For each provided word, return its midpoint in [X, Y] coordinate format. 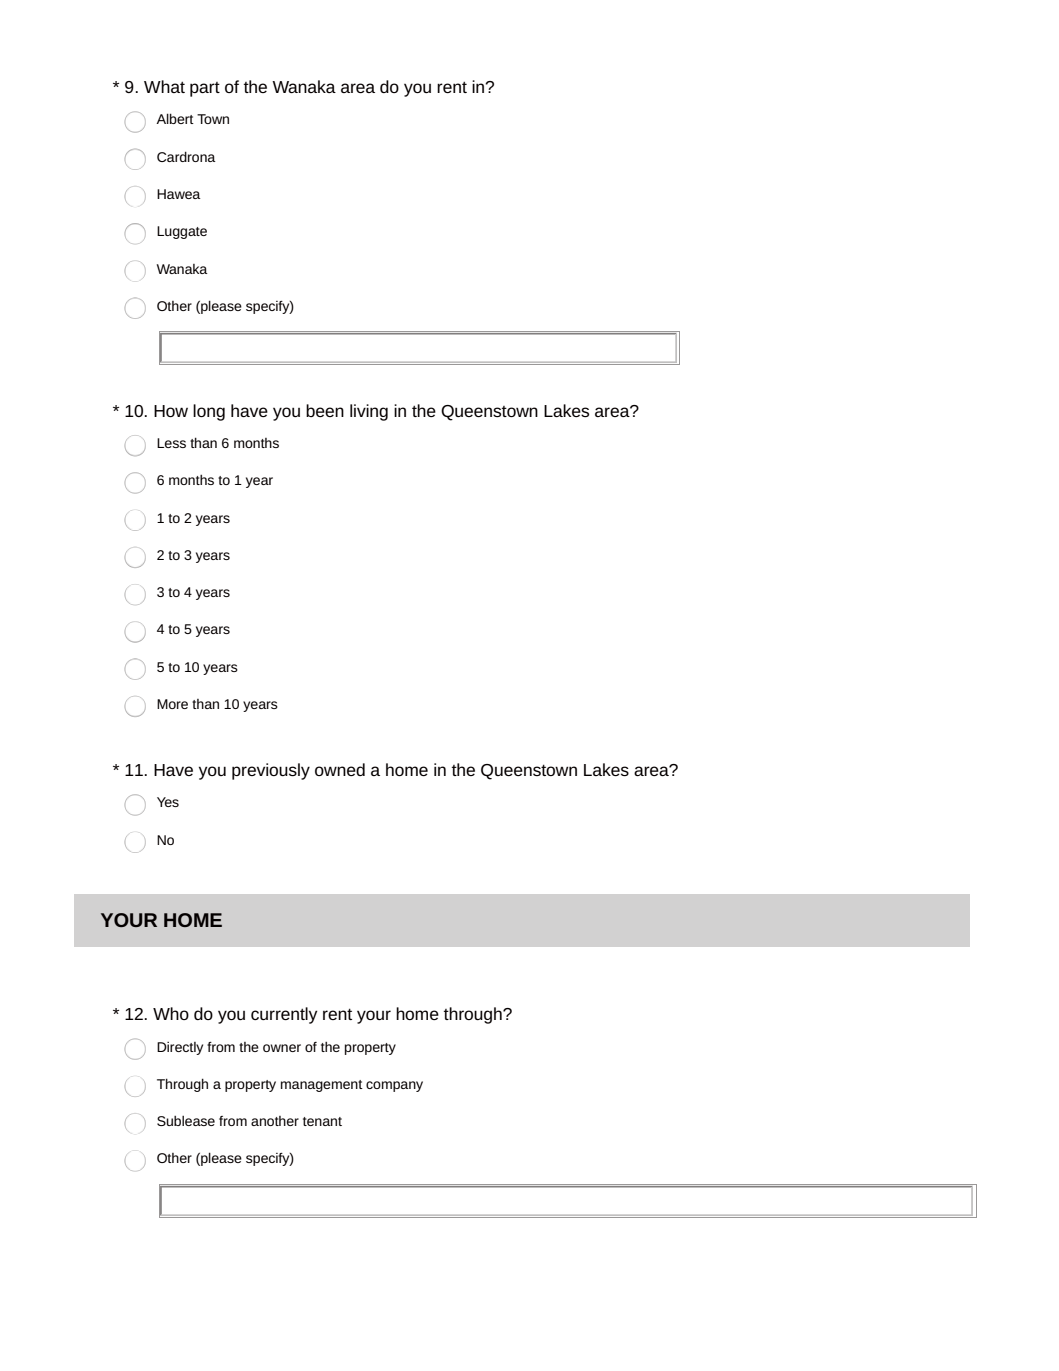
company [394, 1086]
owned [340, 769]
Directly [180, 1048]
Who [171, 1013]
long [209, 412]
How [171, 411]
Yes [168, 802]
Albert [175, 118]
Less [171, 443]
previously [271, 771]
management [322, 1086]
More [172, 704]
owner [282, 1048]
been [325, 410]
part [205, 89]
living [369, 412]
